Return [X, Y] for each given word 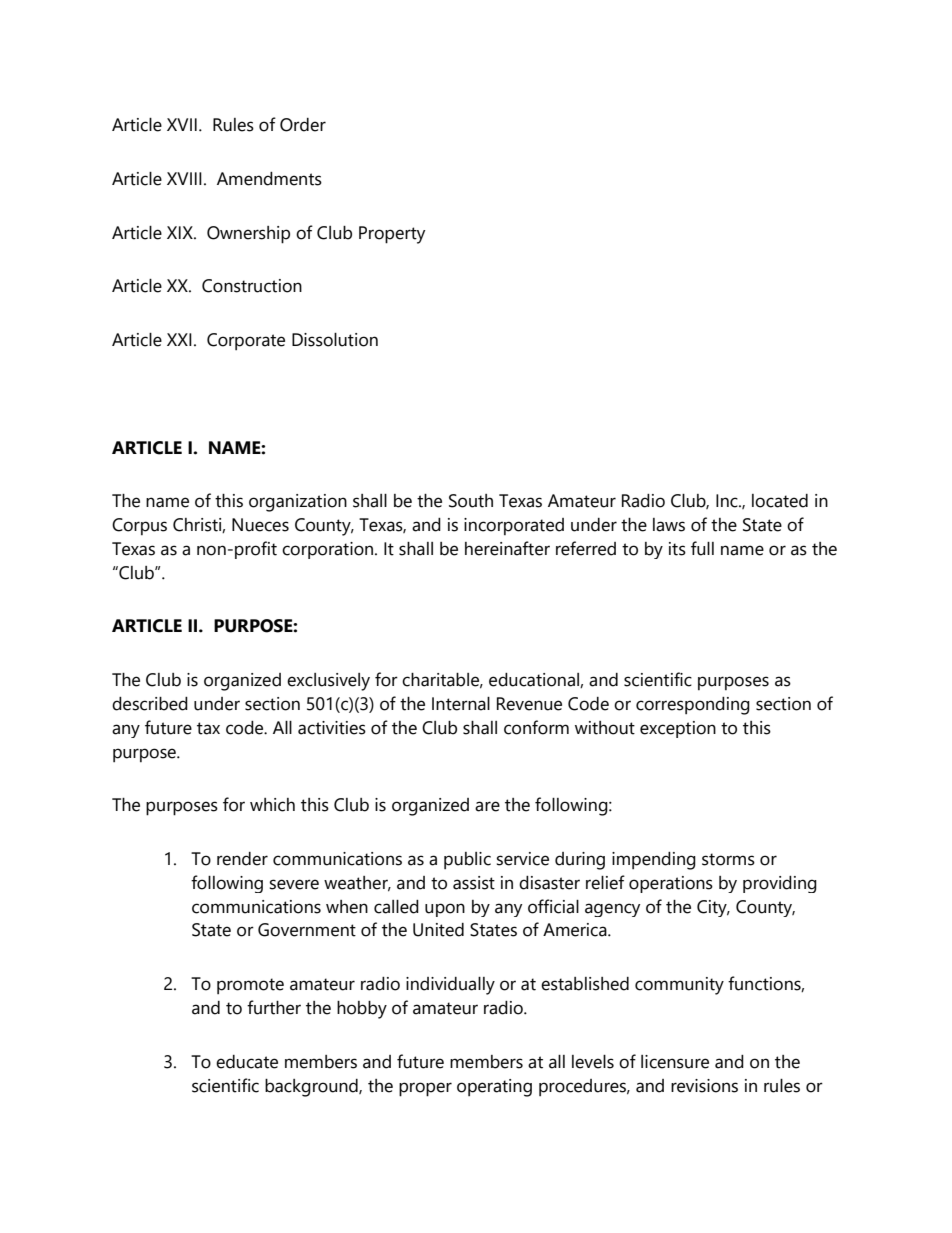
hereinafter [507, 548]
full [702, 548]
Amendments [269, 179]
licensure [675, 1062]
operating [494, 1088]
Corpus [139, 526]
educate [247, 1062]
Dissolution [335, 340]
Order [303, 125]
